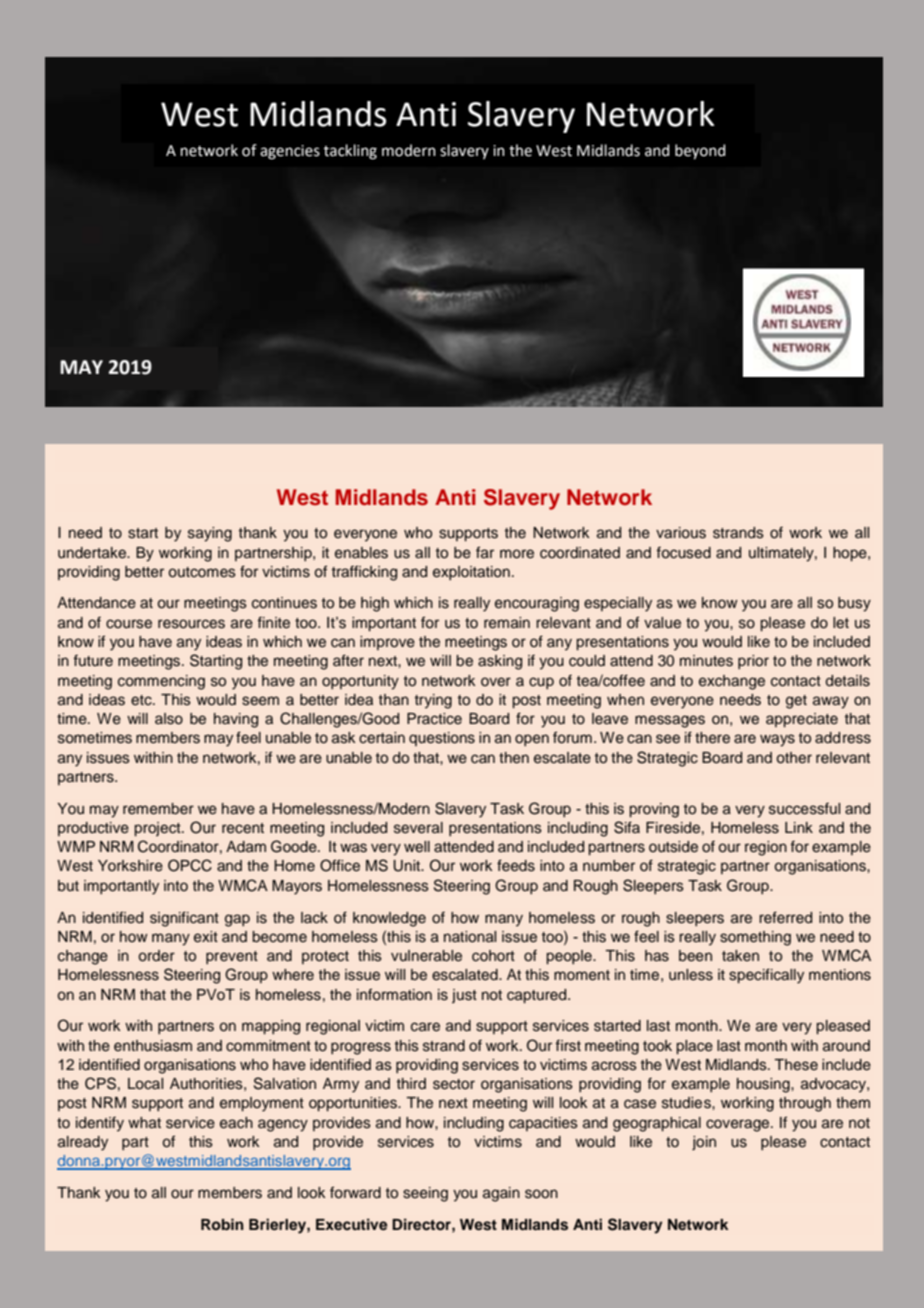 This image has height=1308, width=924. I want to click on various, so click(681, 533).
